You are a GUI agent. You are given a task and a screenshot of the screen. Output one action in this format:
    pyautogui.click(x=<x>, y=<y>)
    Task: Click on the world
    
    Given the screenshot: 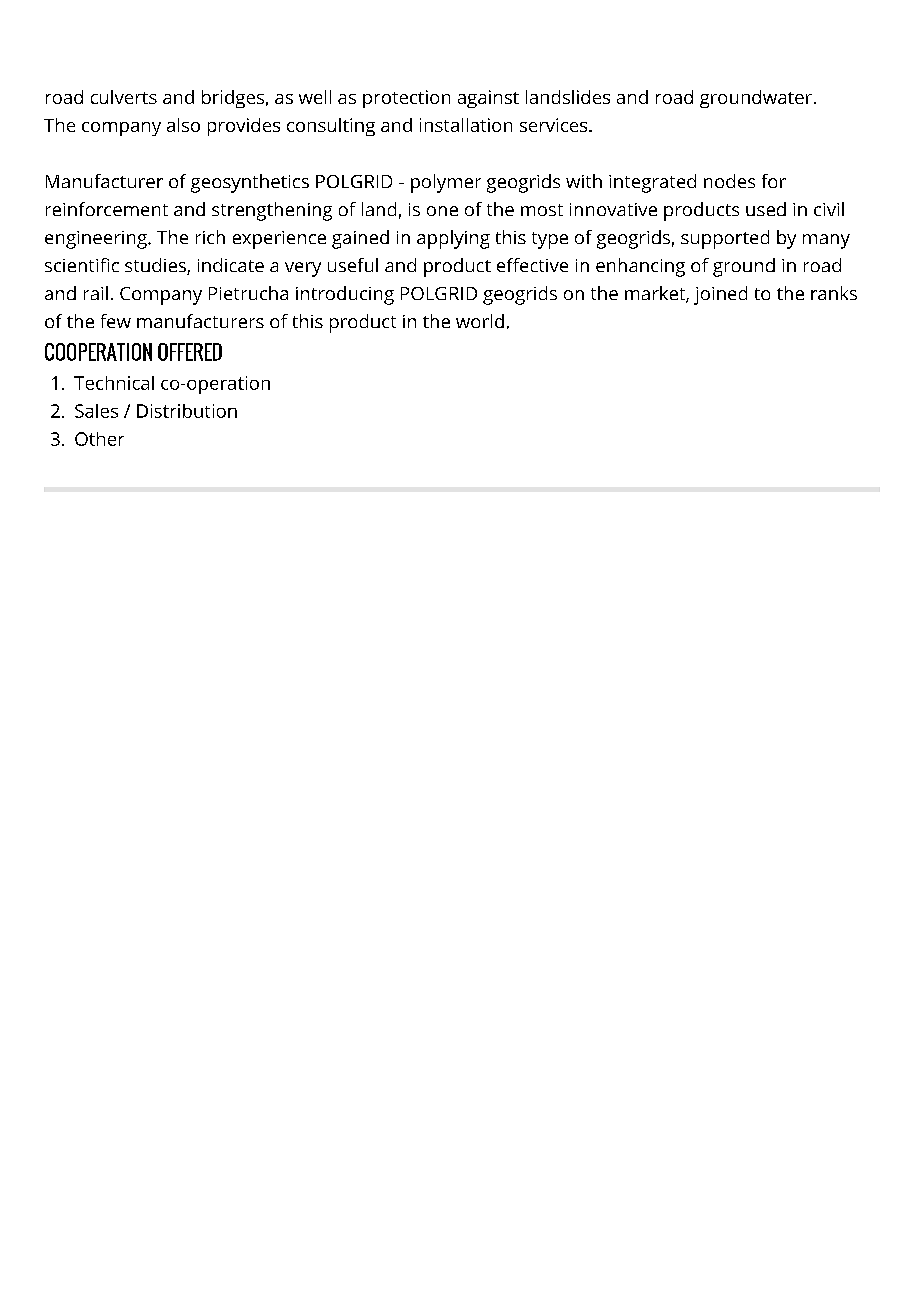 What is the action you would take?
    pyautogui.click(x=480, y=321)
